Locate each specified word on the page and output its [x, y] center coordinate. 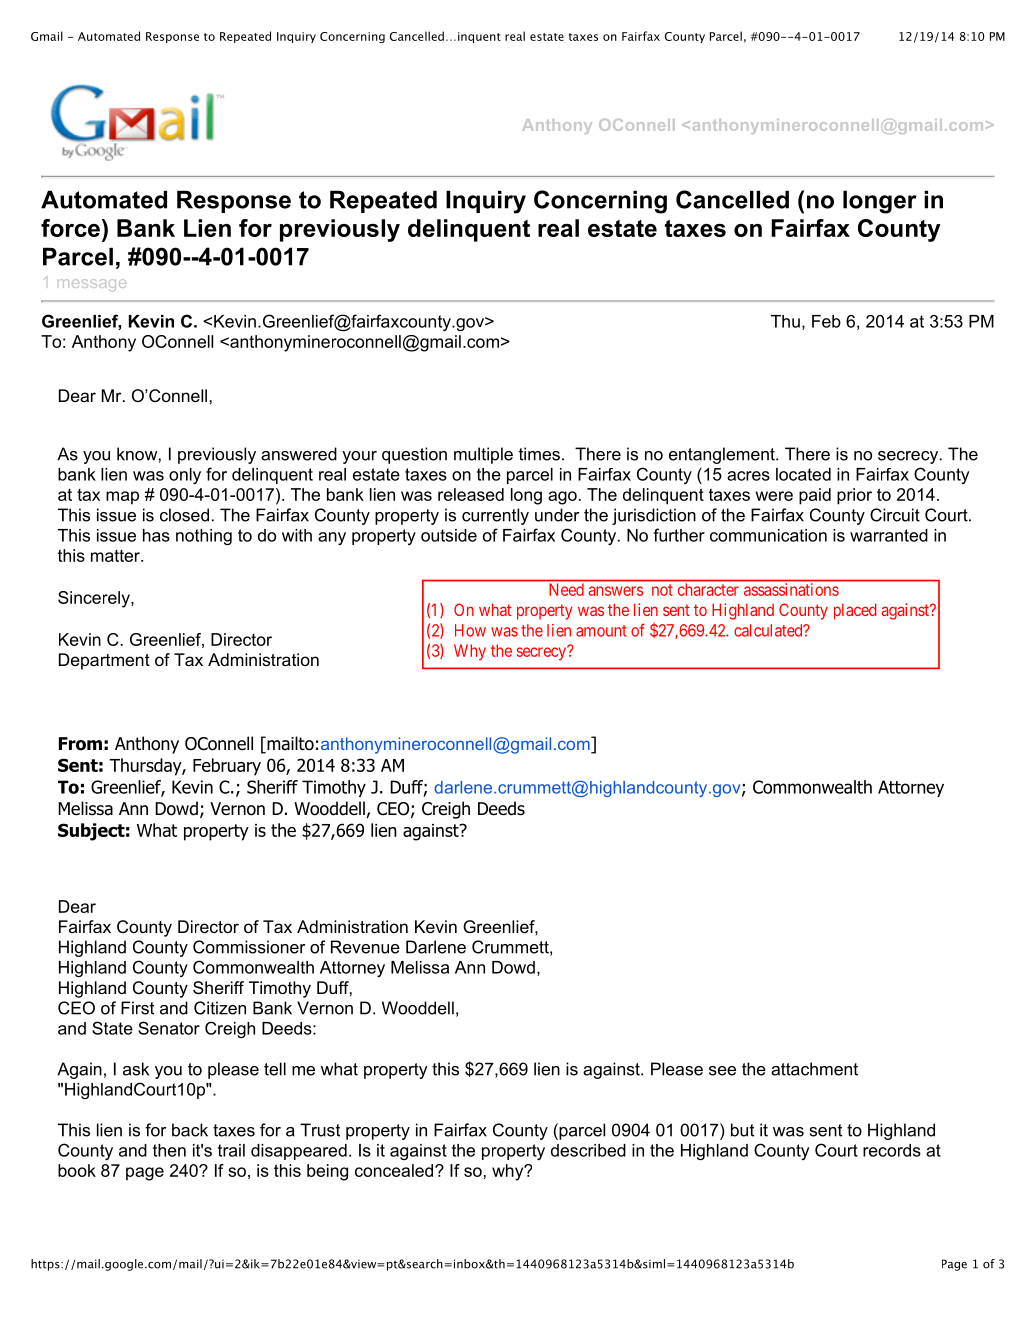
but [742, 1130]
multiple [483, 455]
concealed [395, 1170]
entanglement [723, 455]
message [92, 285]
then [169, 1150]
